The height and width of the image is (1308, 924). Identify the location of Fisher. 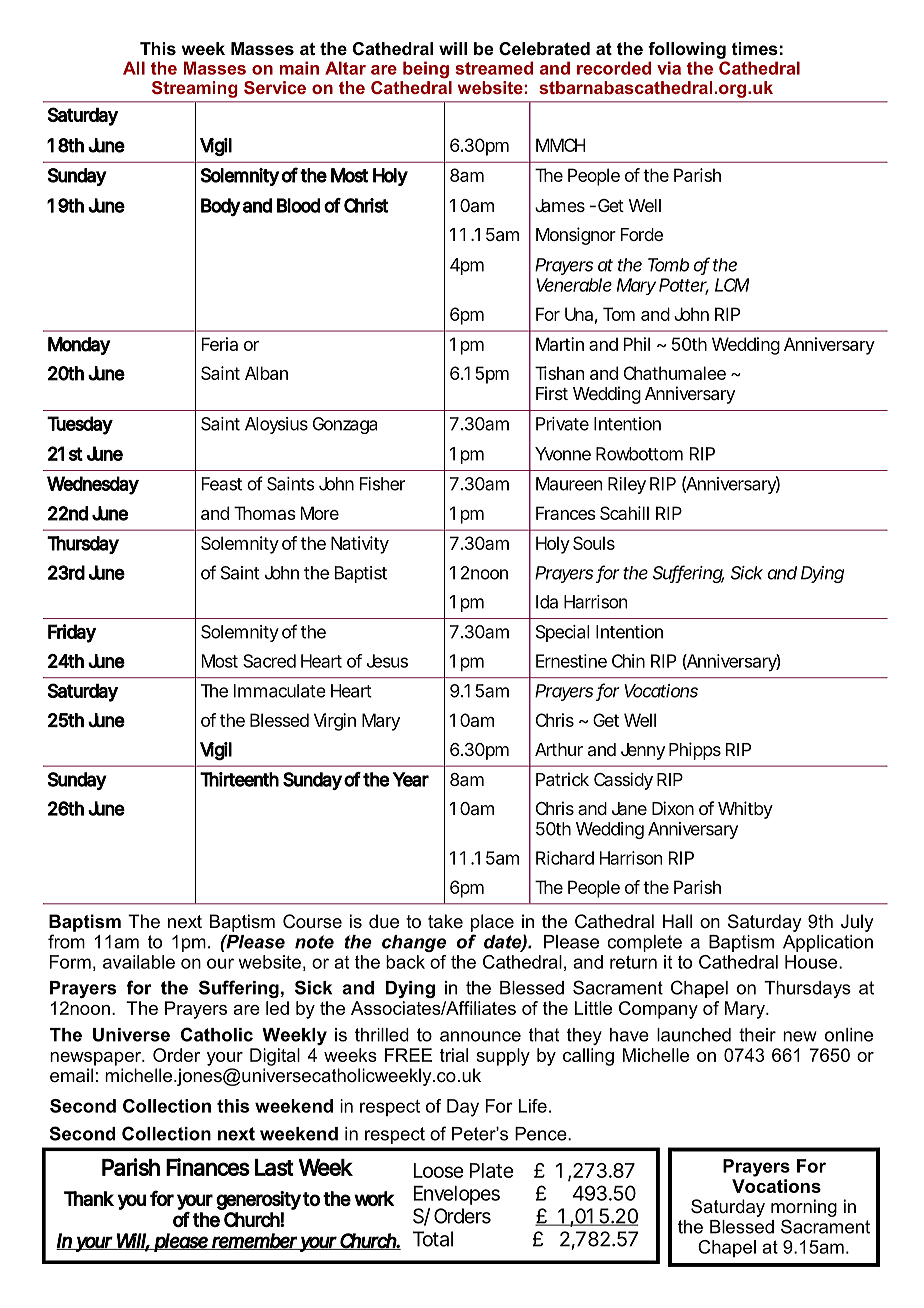
(382, 484).
